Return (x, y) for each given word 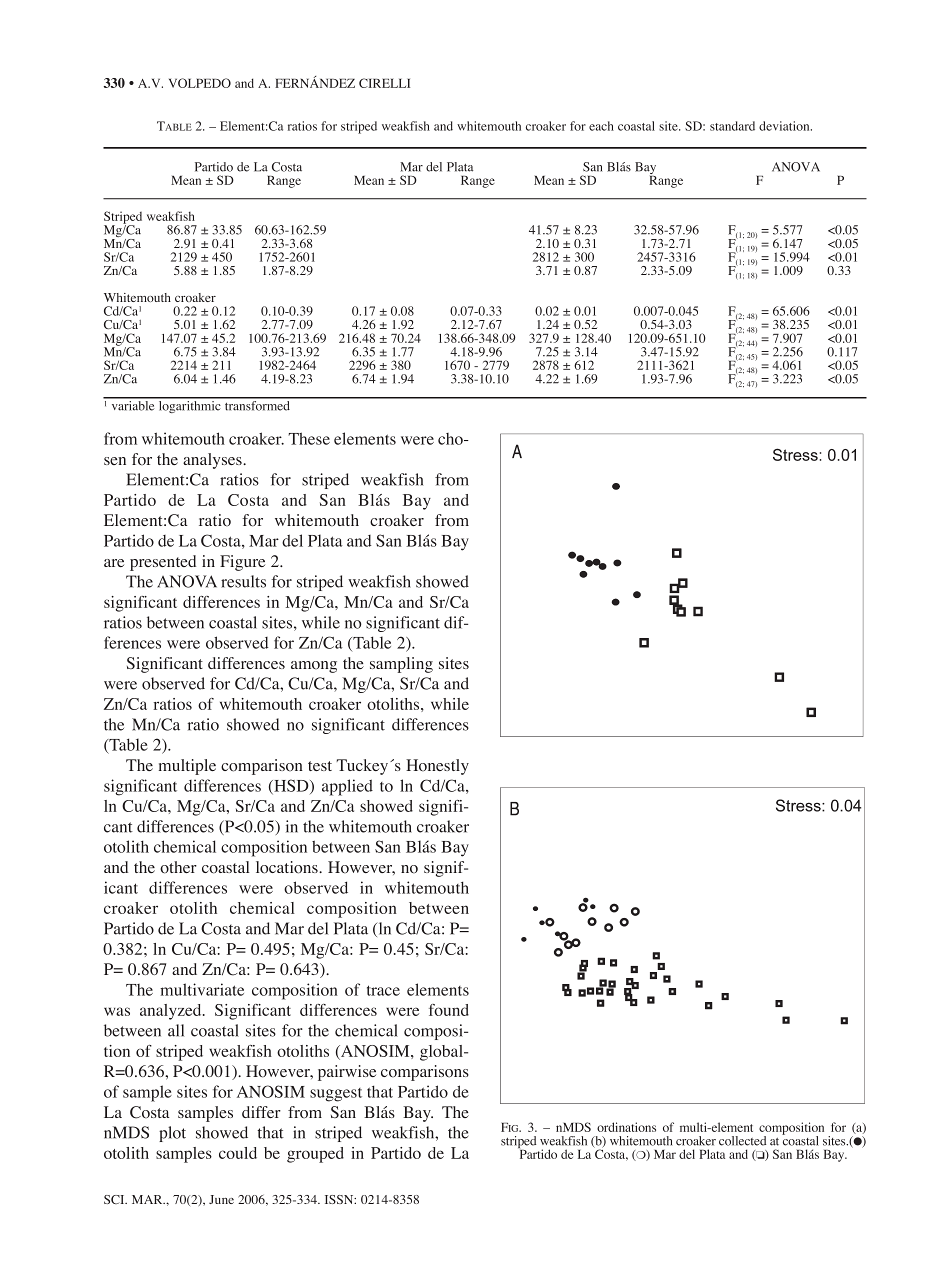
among (314, 667)
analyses (213, 461)
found (449, 1010)
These (309, 438)
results (243, 581)
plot (172, 1134)
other (178, 867)
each (601, 126)
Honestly (437, 767)
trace (383, 990)
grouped (315, 1155)
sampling (401, 665)
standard (732, 126)
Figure (242, 563)
